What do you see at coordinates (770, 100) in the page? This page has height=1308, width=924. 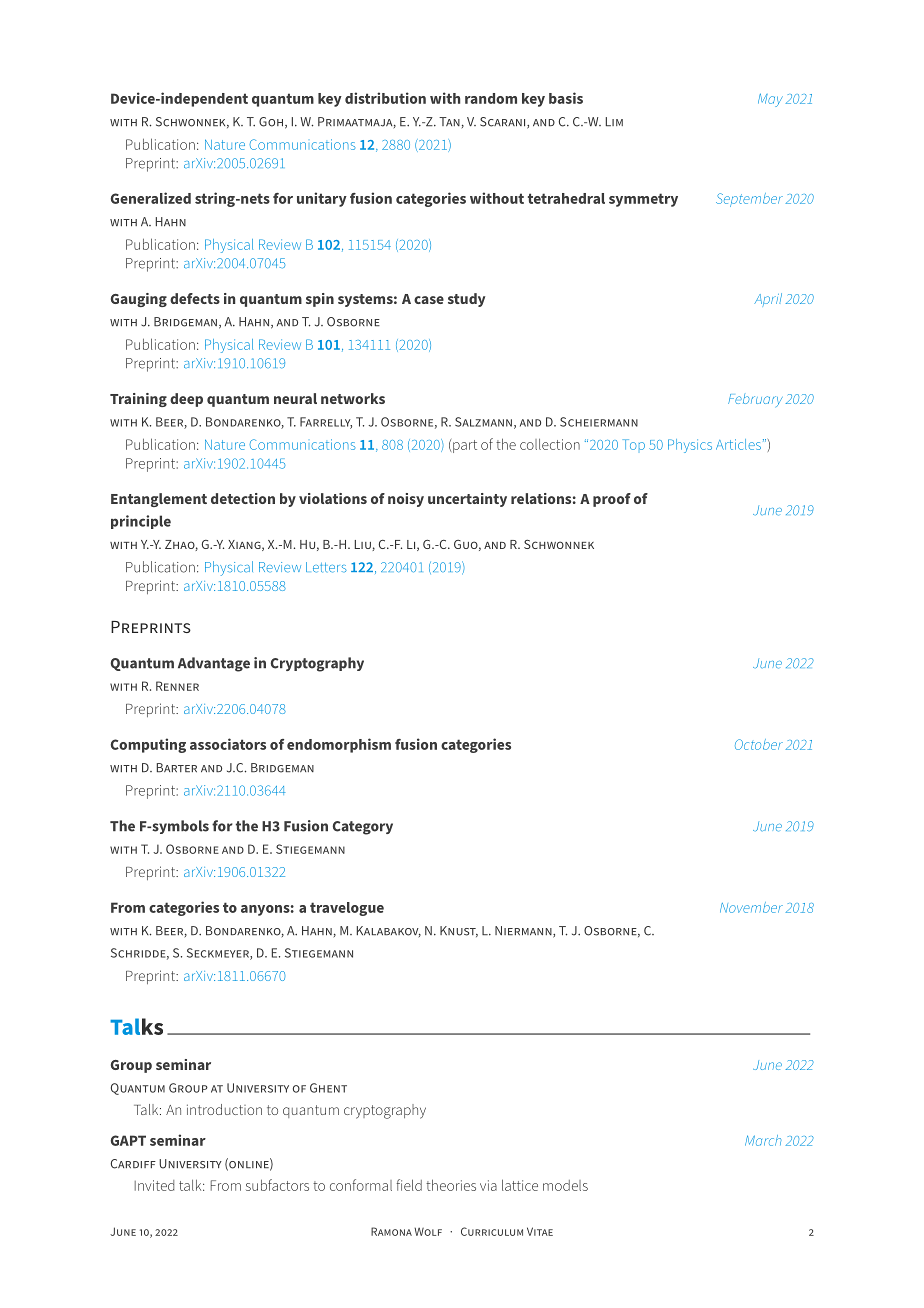 I see `May` at bounding box center [770, 100].
